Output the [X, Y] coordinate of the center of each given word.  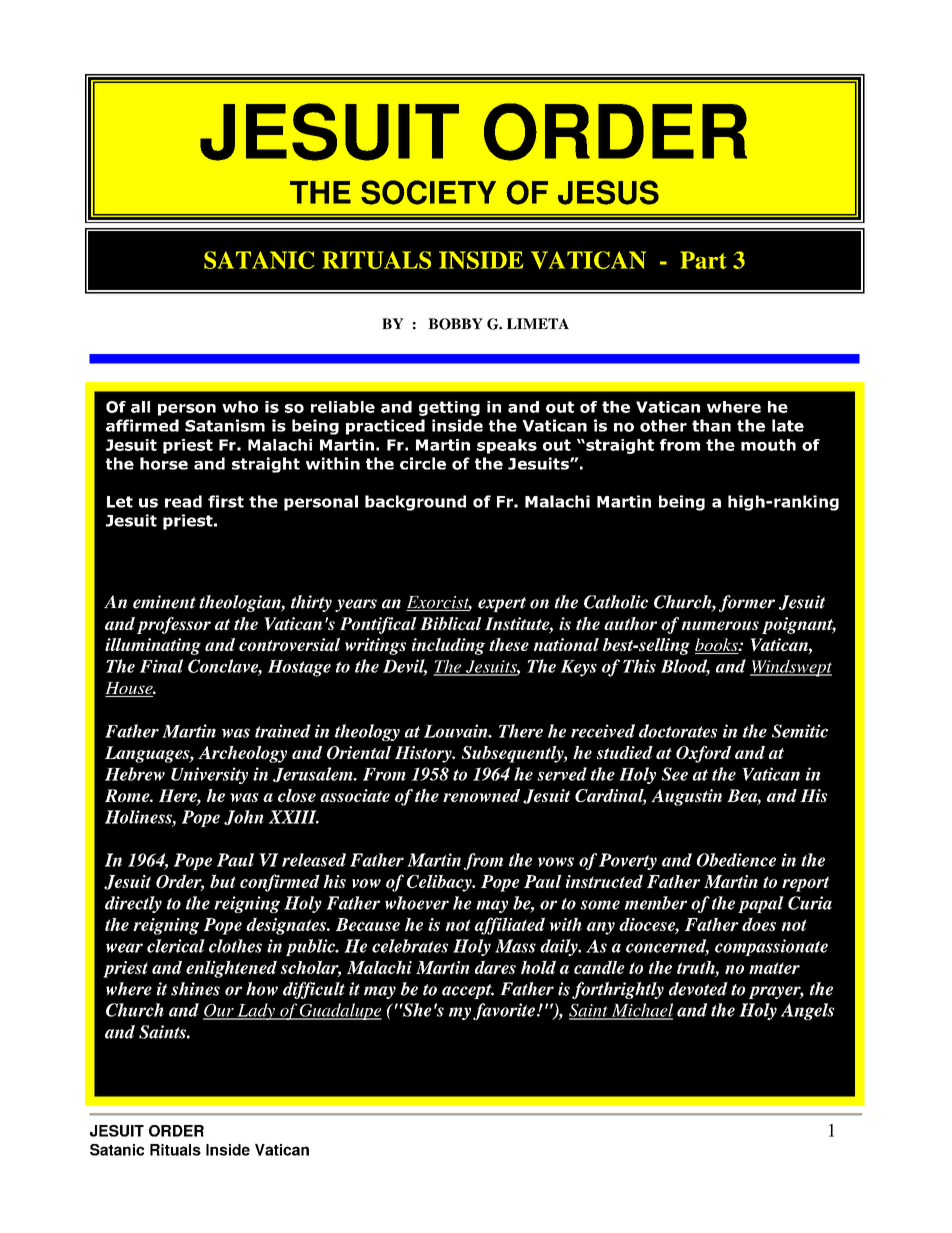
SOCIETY [428, 192]
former [747, 603]
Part [703, 260]
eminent [164, 602]
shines [195, 989]
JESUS [608, 192]
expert [502, 604]
